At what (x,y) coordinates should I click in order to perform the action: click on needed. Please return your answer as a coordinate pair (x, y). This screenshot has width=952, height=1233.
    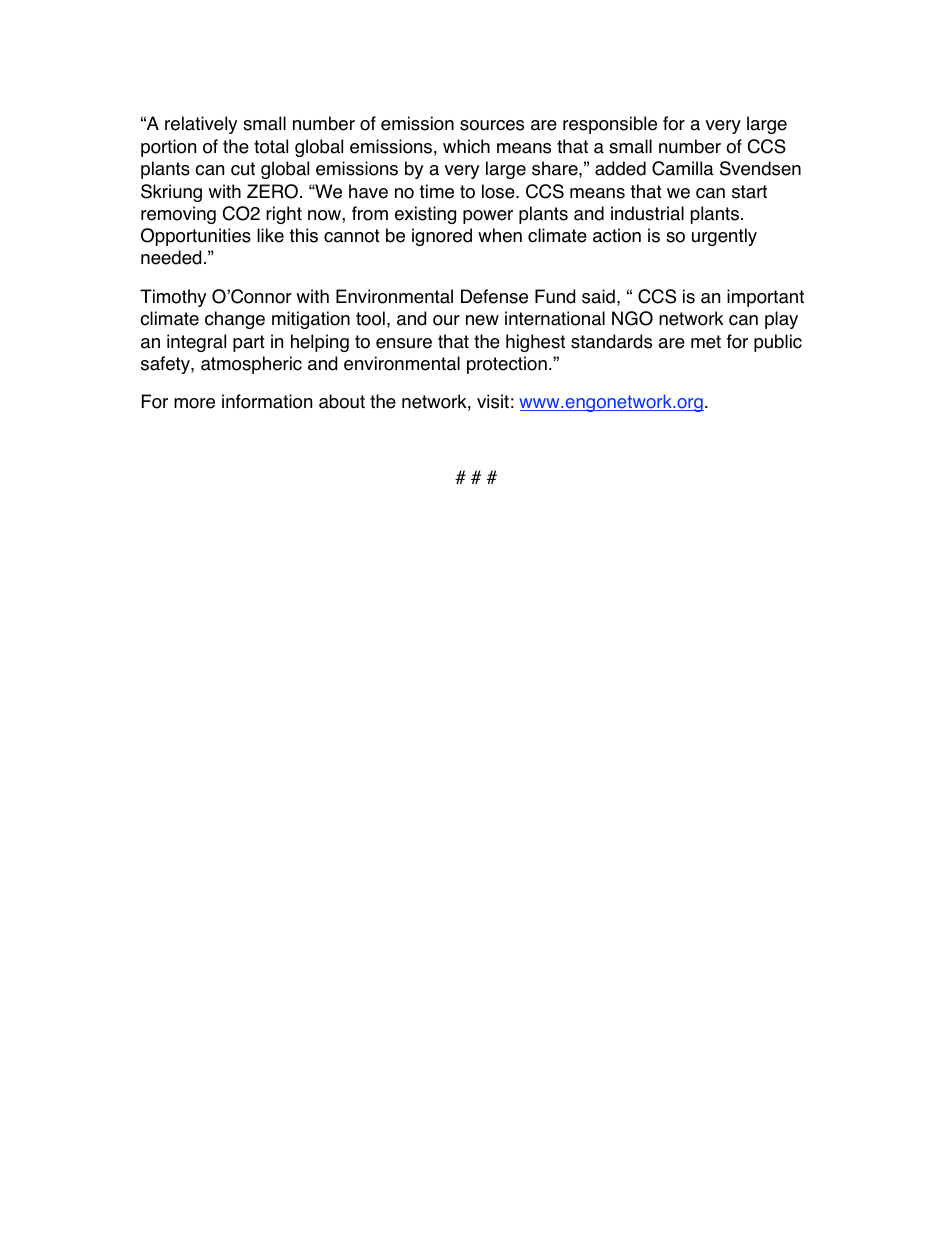
    Looking at the image, I should click on (171, 257).
